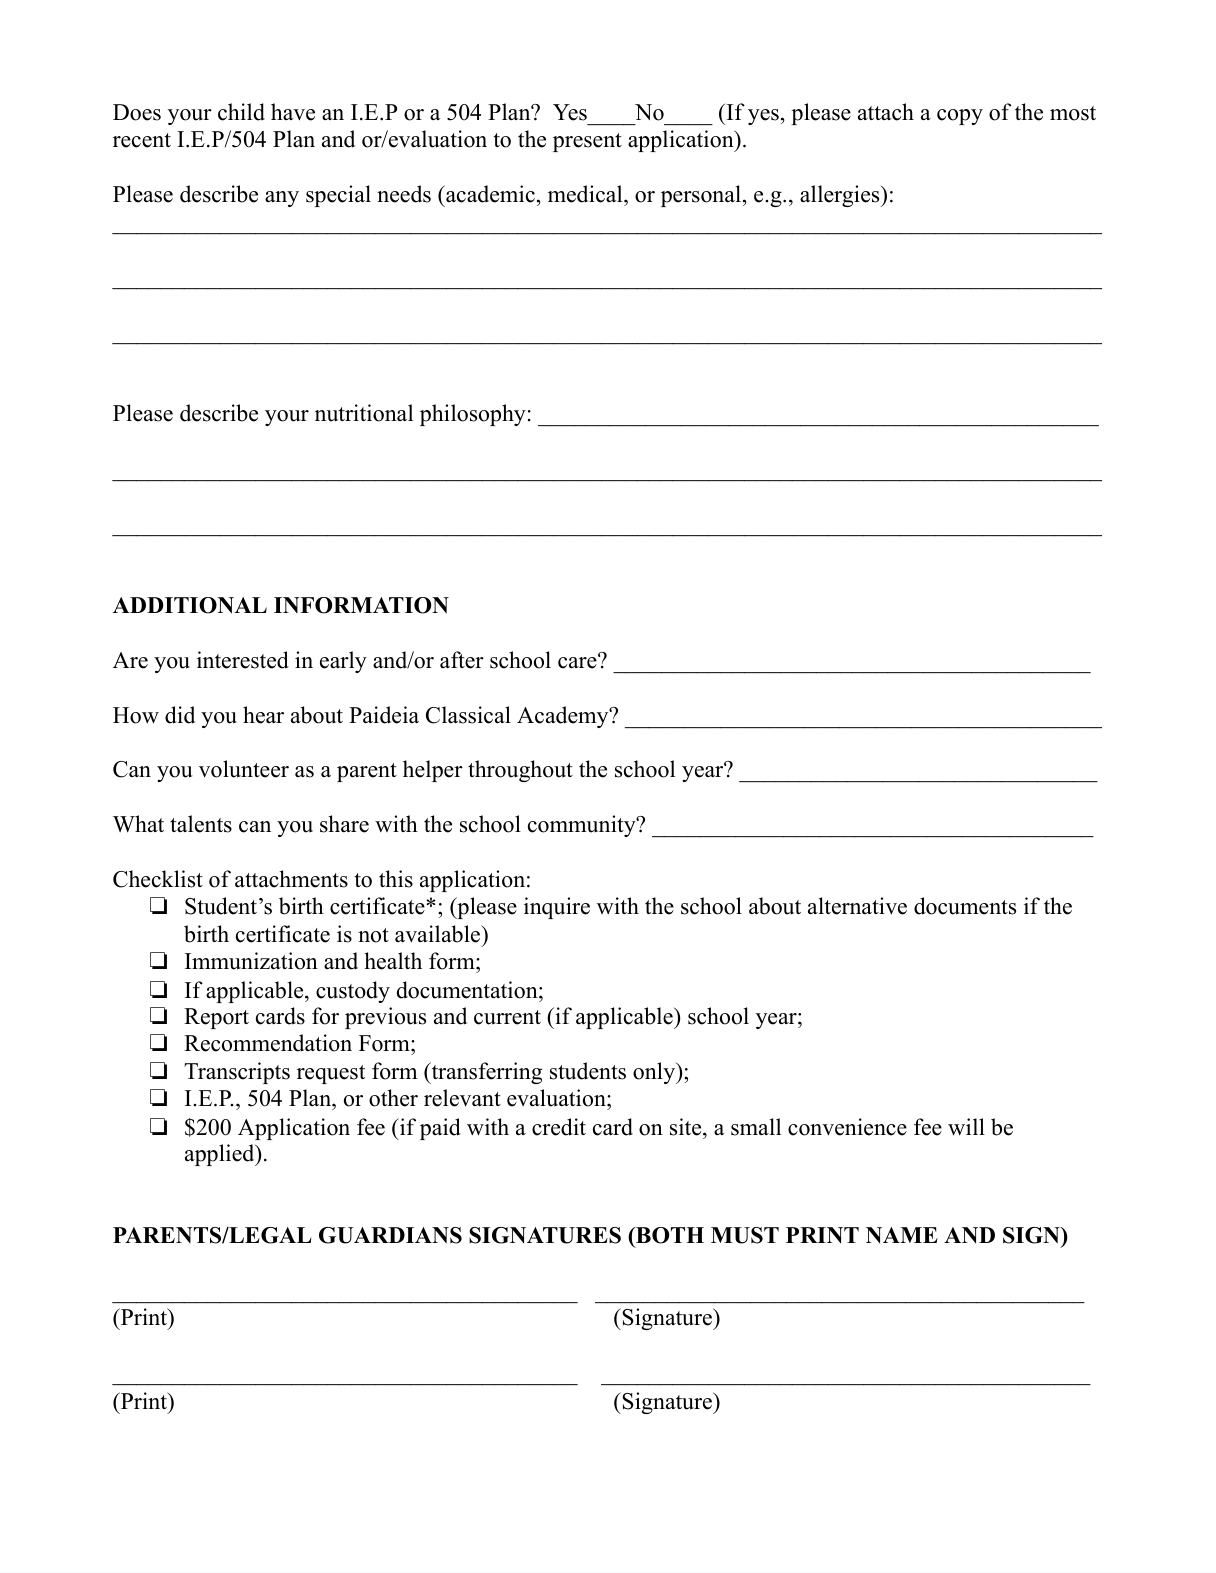 This document has width=1216, height=1573. Describe the element at coordinates (960, 117) in the document. I see `copy` at that location.
